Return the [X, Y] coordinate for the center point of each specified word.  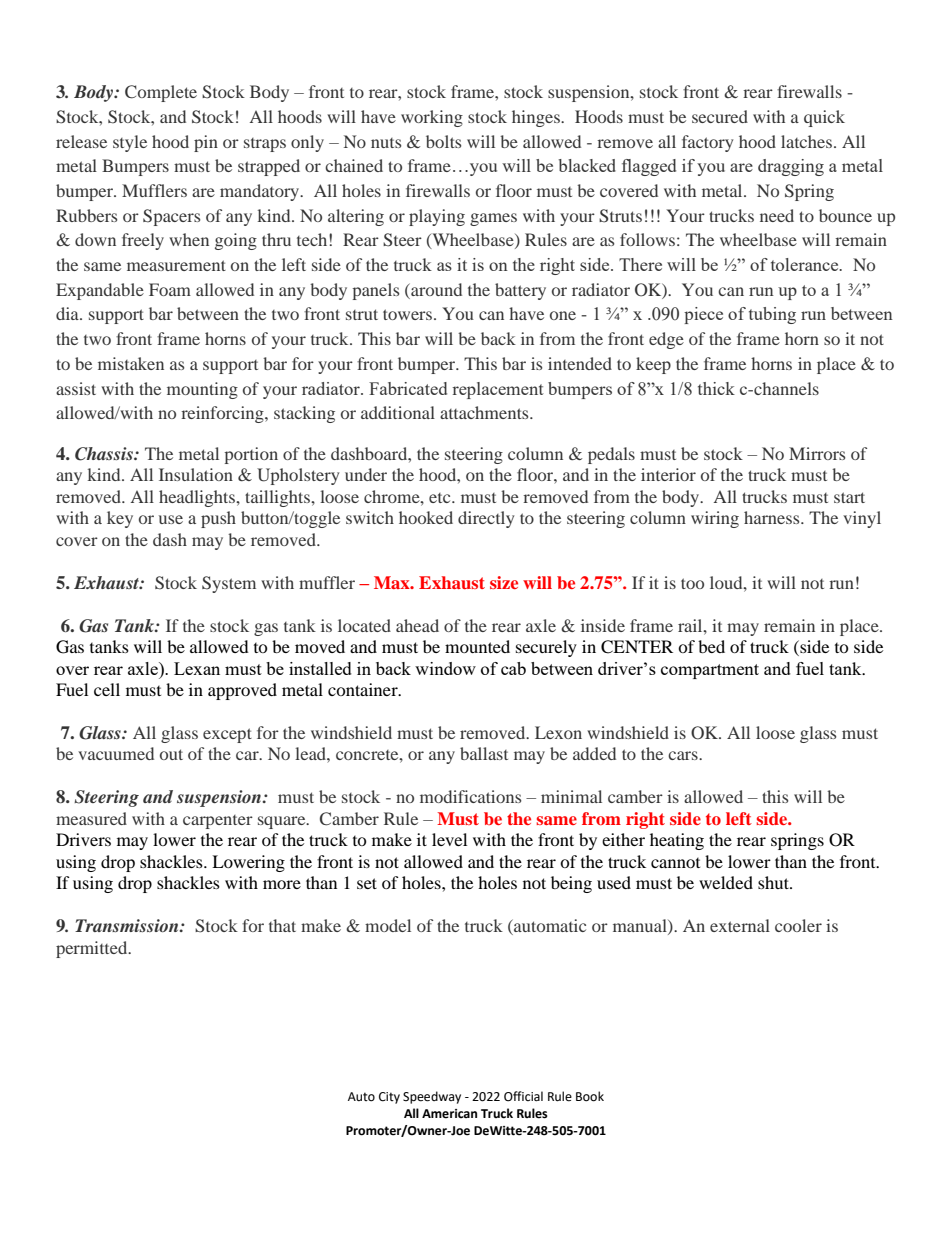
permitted [93, 949]
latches [806, 141]
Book [590, 1096]
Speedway [432, 1097]
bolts [443, 141]
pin [206, 143]
